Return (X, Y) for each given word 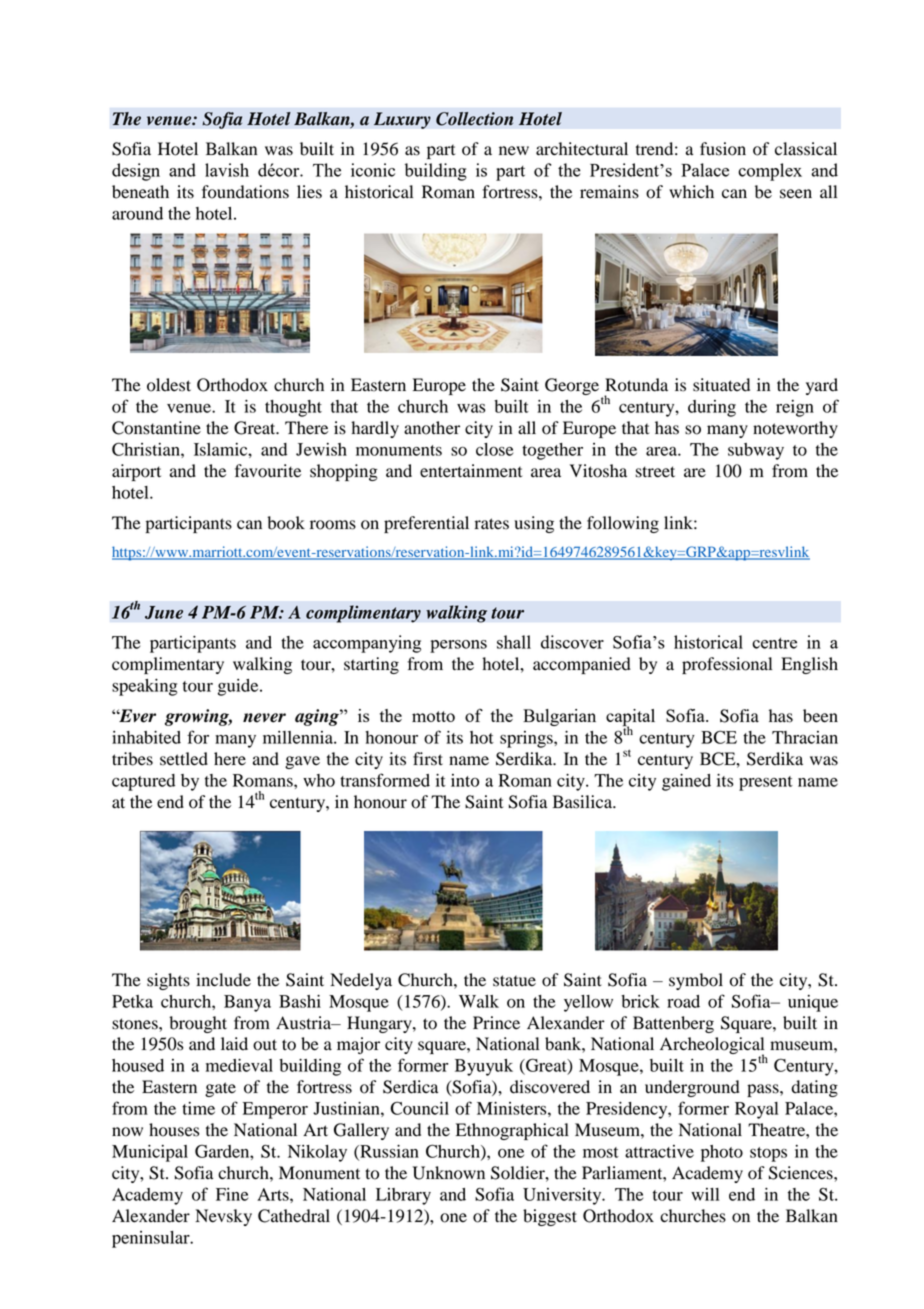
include (223, 980)
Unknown (448, 1173)
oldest (169, 385)
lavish (227, 170)
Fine (232, 1194)
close (494, 449)
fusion (723, 149)
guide (239, 687)
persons (458, 646)
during (712, 408)
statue (514, 981)
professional (727, 665)
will (705, 1194)
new (514, 151)
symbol (696, 981)
